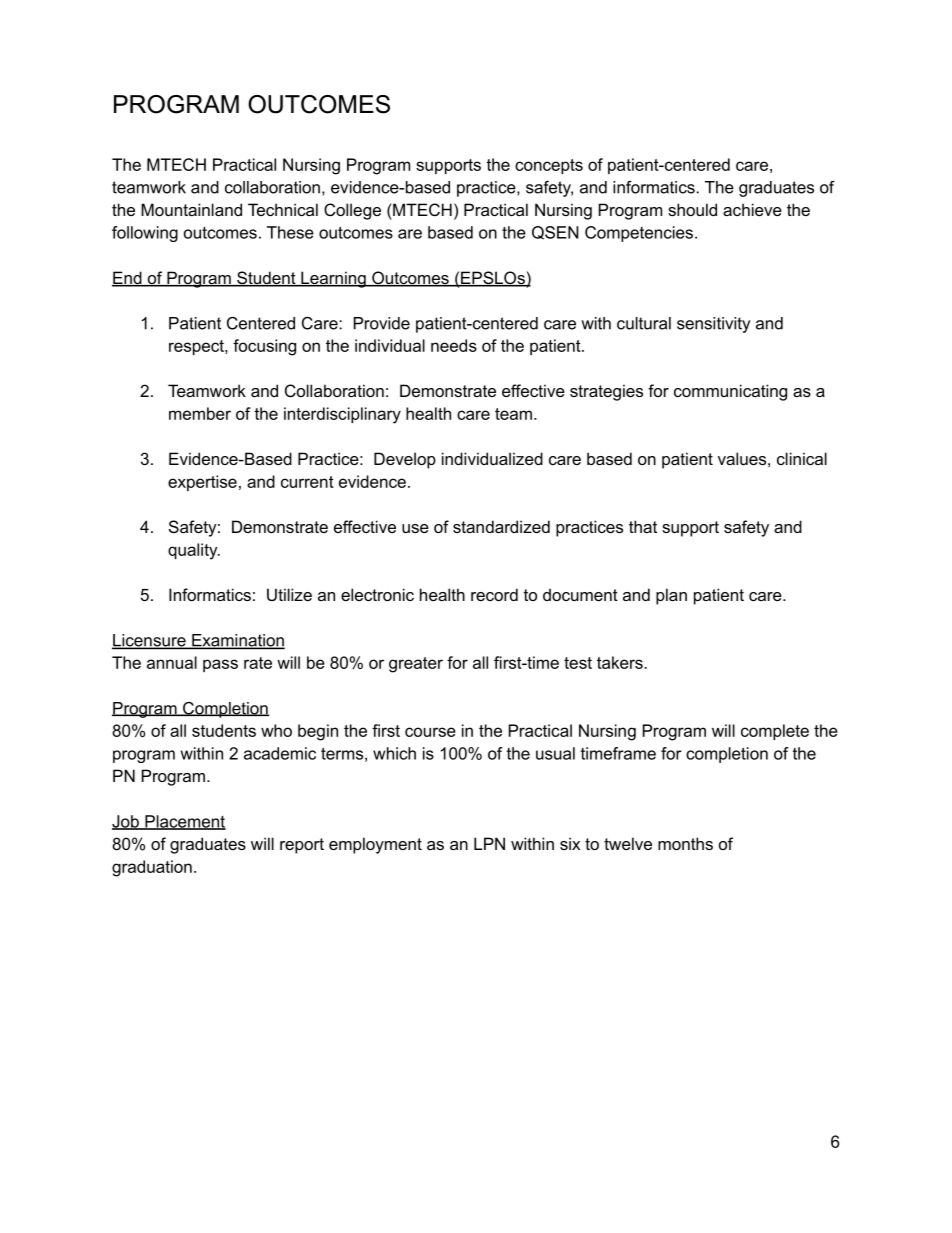 The image size is (952, 1233). What do you see at coordinates (643, 526) in the document?
I see `that` at bounding box center [643, 526].
